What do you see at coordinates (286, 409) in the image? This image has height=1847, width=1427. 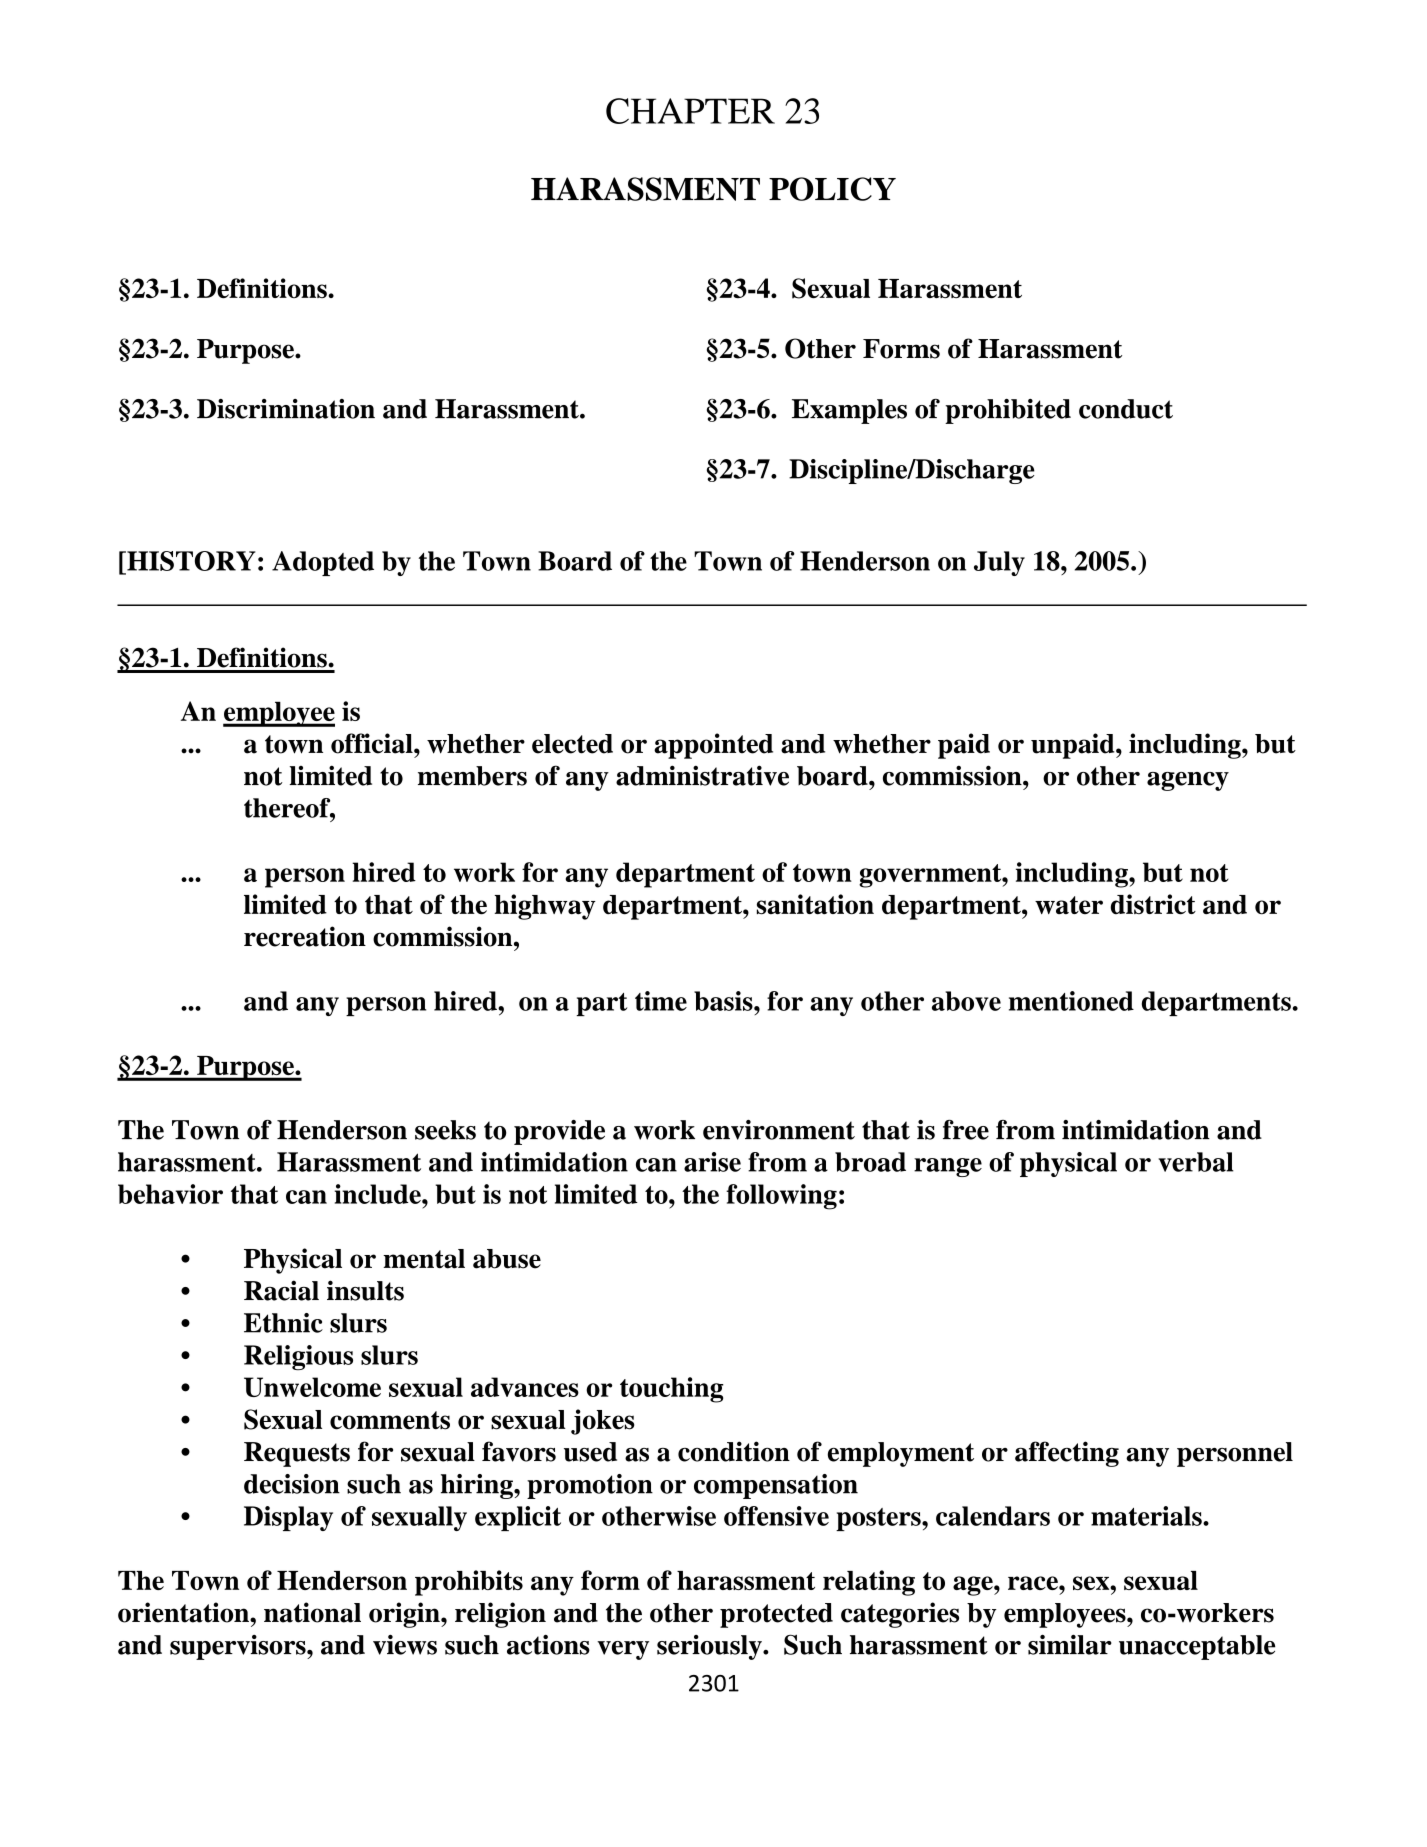 I see `Discrimination` at bounding box center [286, 409].
